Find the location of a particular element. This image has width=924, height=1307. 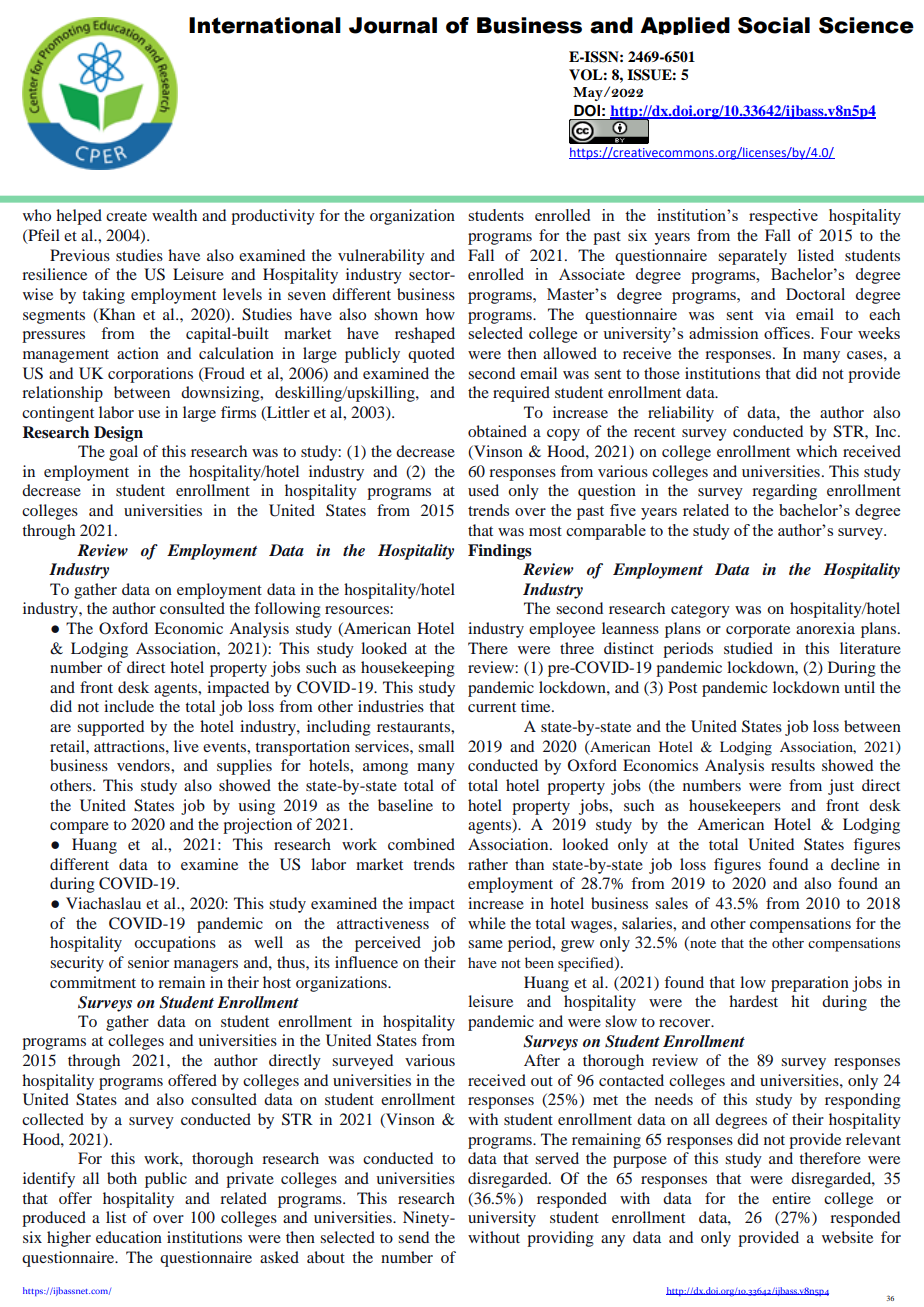

taking is located at coordinates (103, 296).
